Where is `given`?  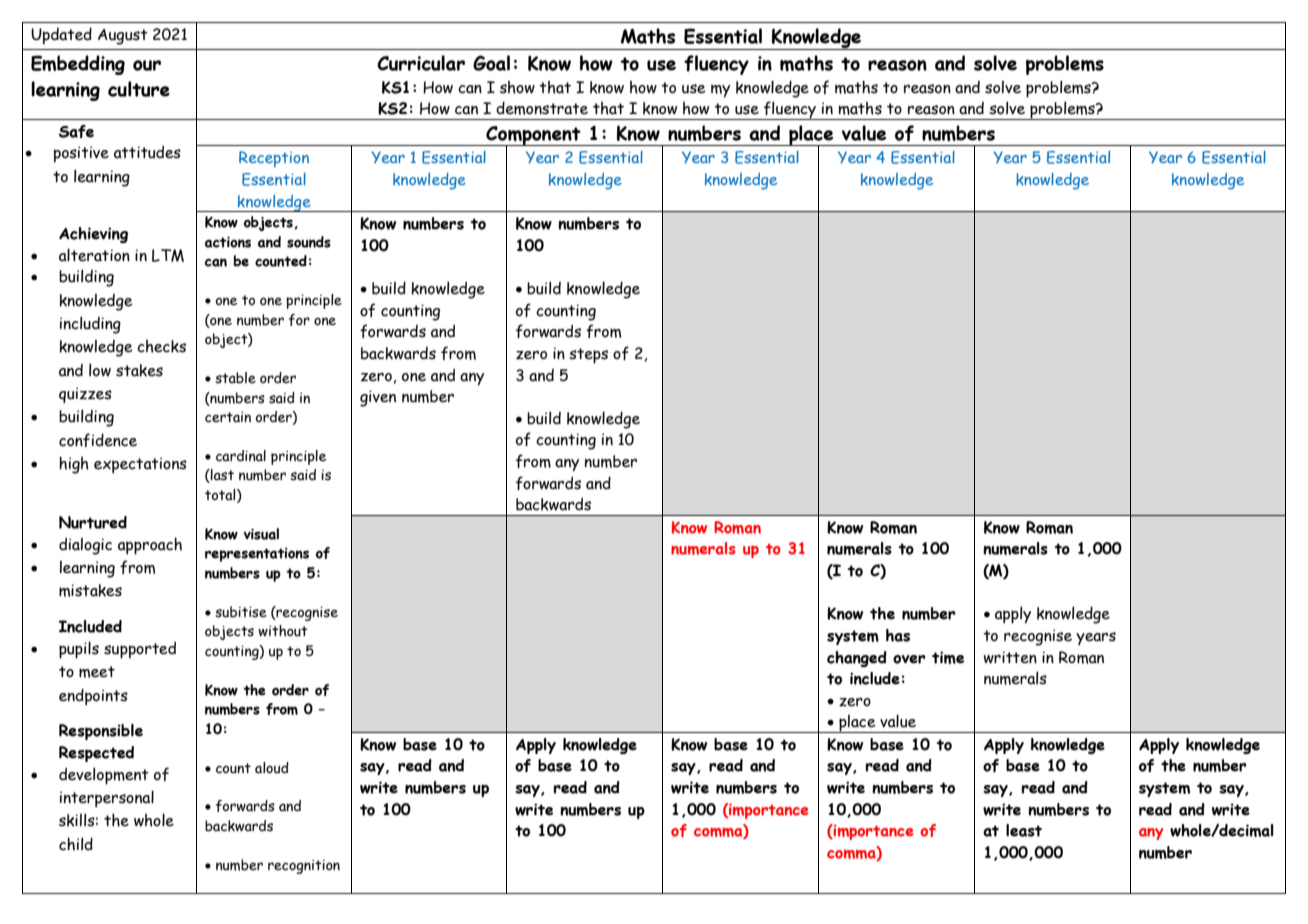
given is located at coordinates (378, 398).
